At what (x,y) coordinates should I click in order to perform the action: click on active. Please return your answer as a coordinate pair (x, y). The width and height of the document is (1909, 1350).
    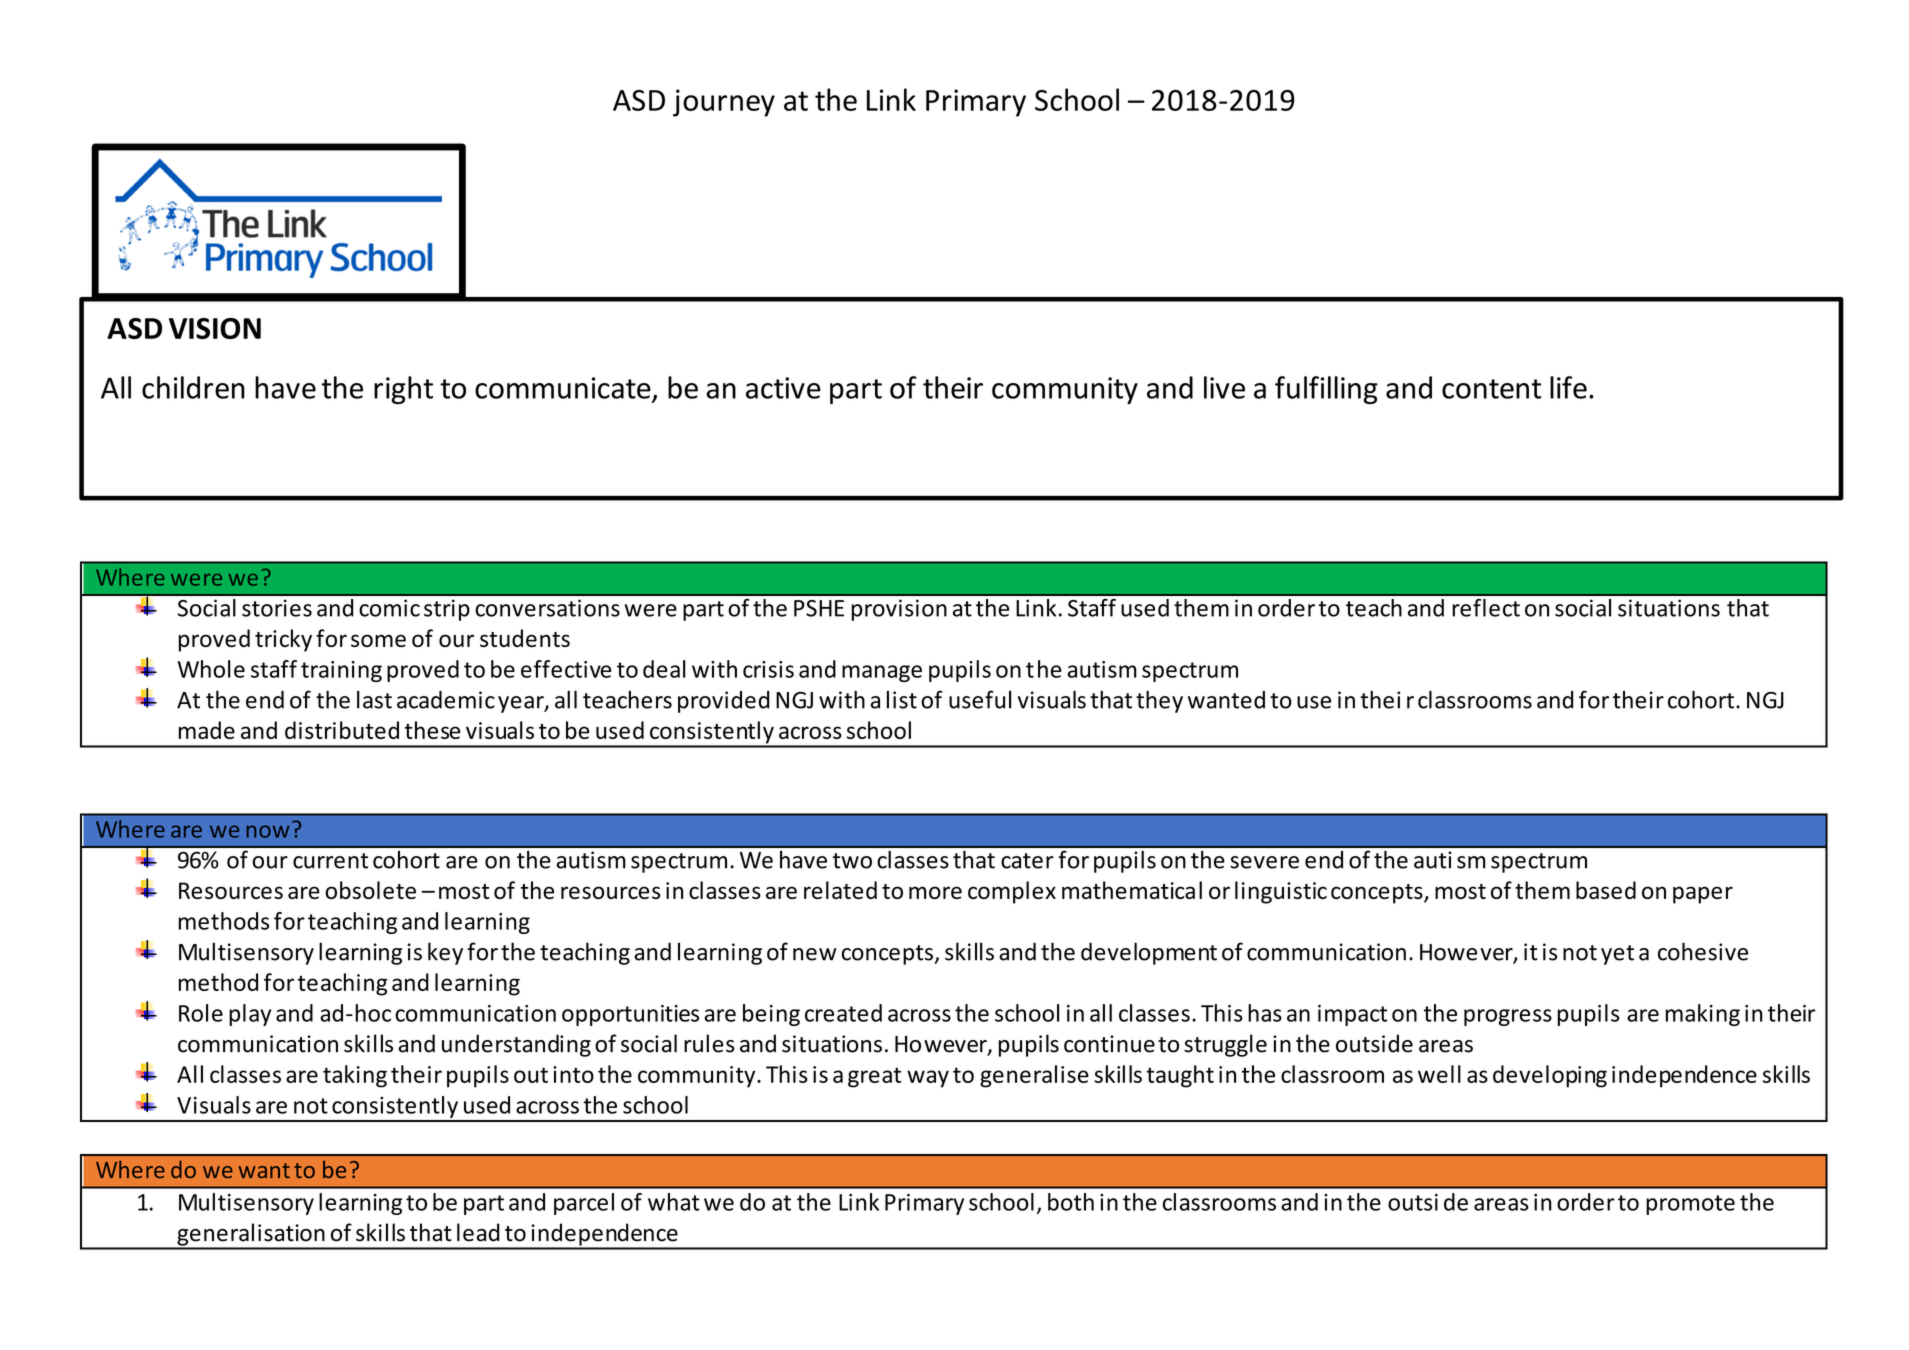
    Looking at the image, I should click on (783, 388).
